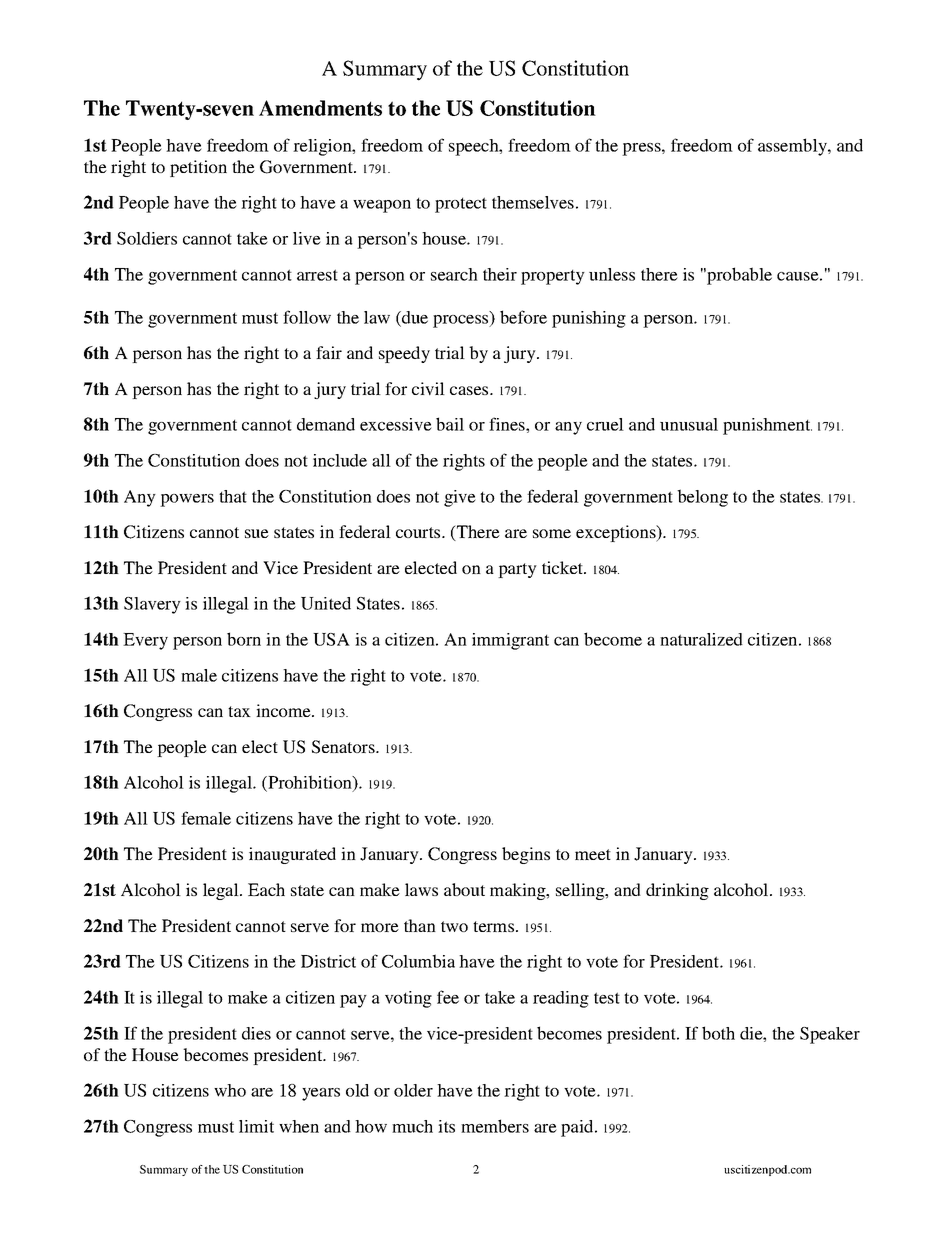  I want to click on unless, so click(612, 274).
